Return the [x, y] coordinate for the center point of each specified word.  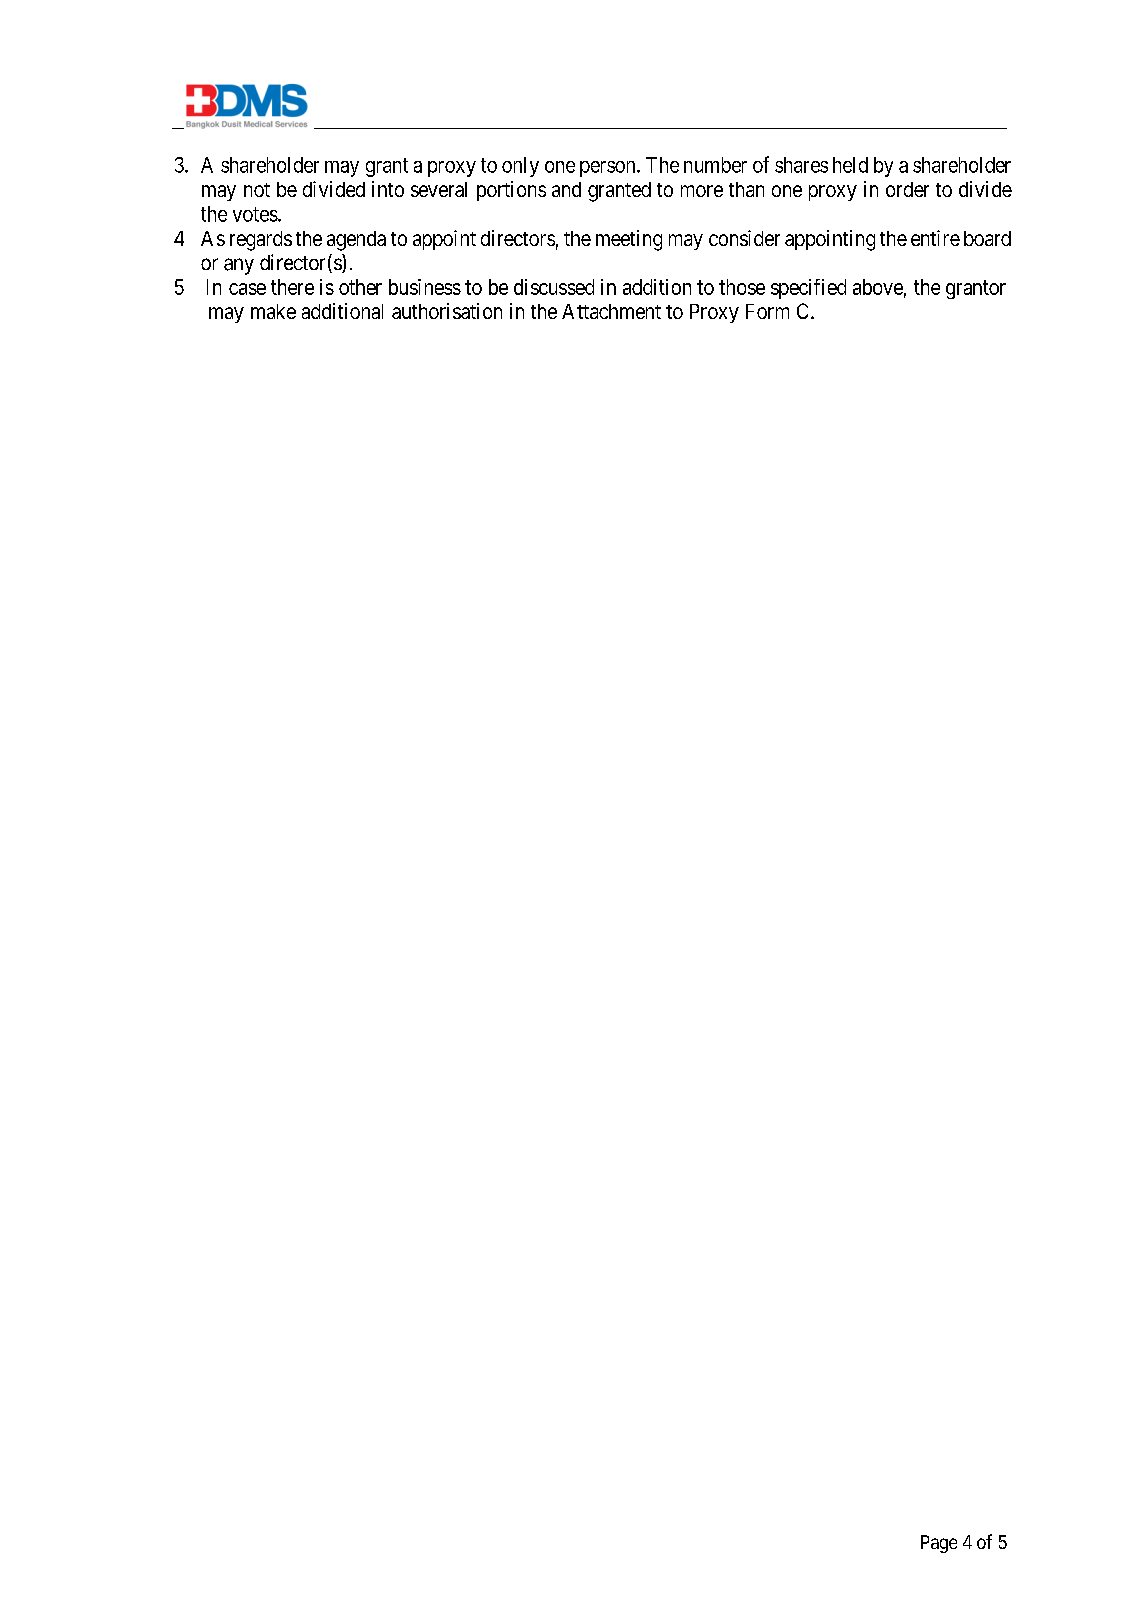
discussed [554, 287]
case [247, 289]
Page [939, 1544]
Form [767, 311]
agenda [356, 241]
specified [808, 289]
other [360, 287]
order [907, 189]
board [987, 238]
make [273, 311]
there [292, 287]
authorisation [447, 311]
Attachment [611, 311]
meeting [629, 240]
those [742, 287]
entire [935, 238]
